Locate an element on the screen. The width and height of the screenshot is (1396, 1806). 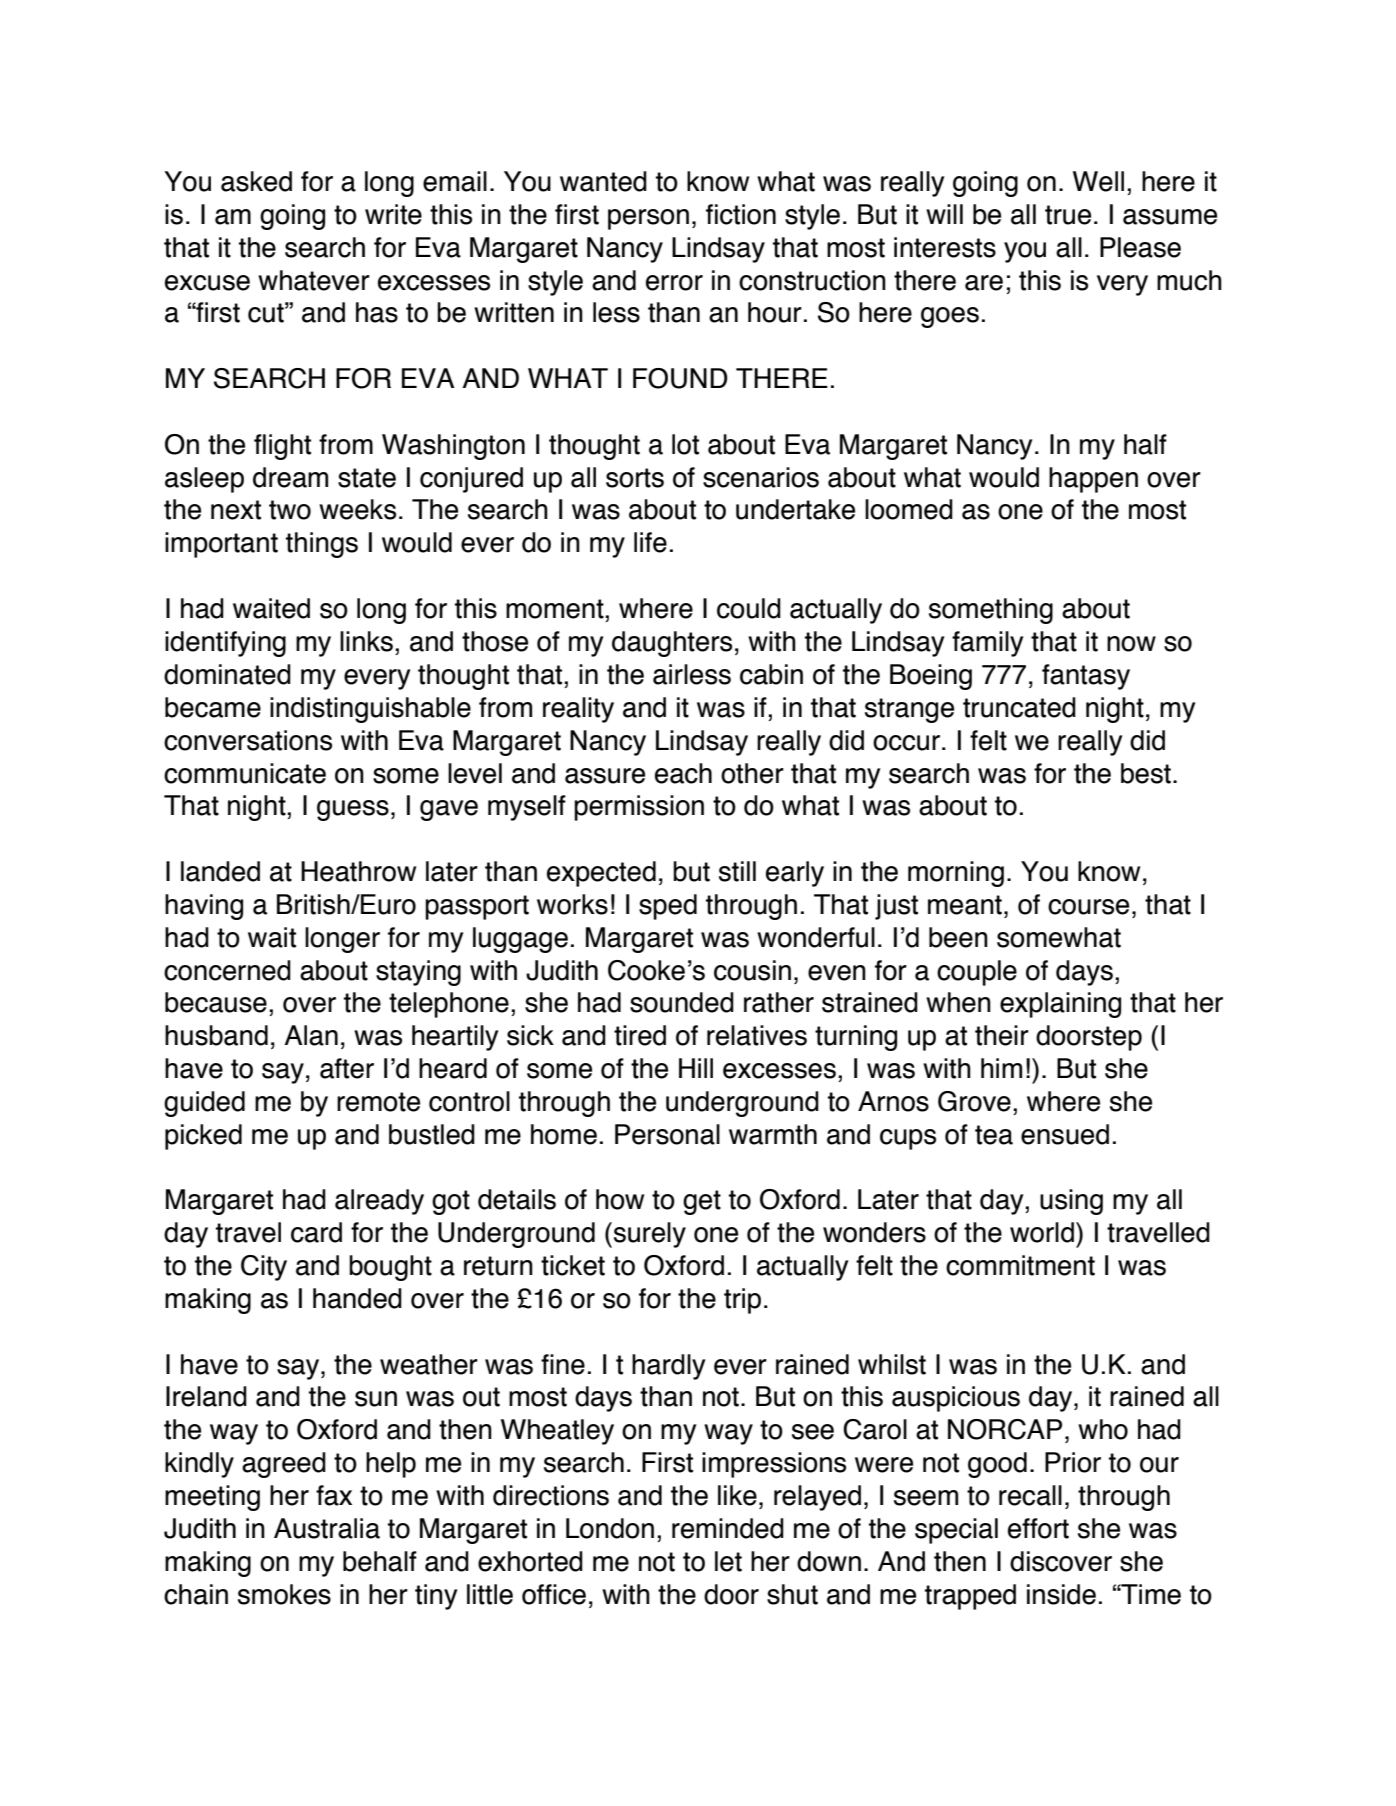
card is located at coordinates (316, 1232).
